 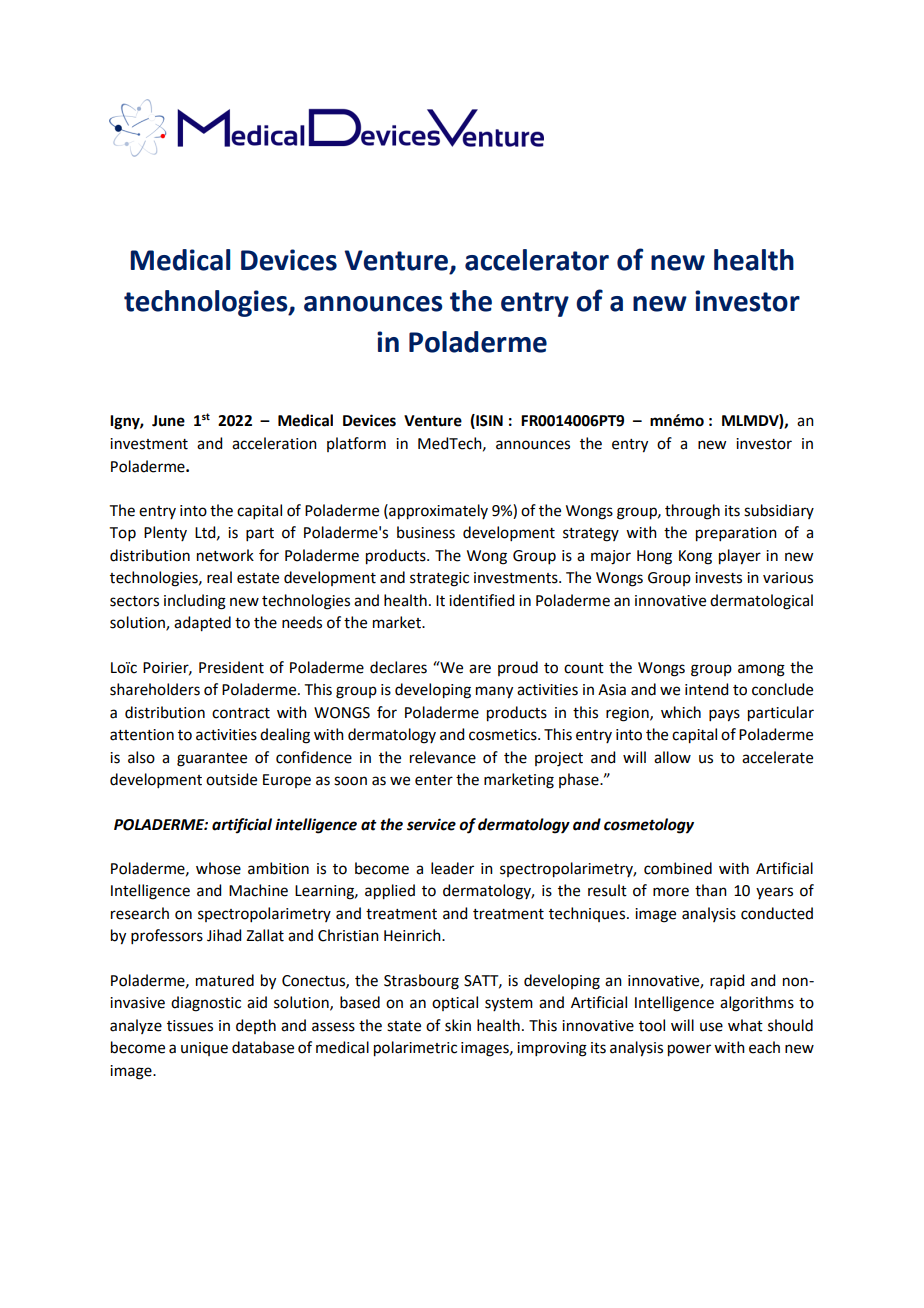 What do you see at coordinates (231, 667) in the screenshot?
I see `President` at bounding box center [231, 667].
